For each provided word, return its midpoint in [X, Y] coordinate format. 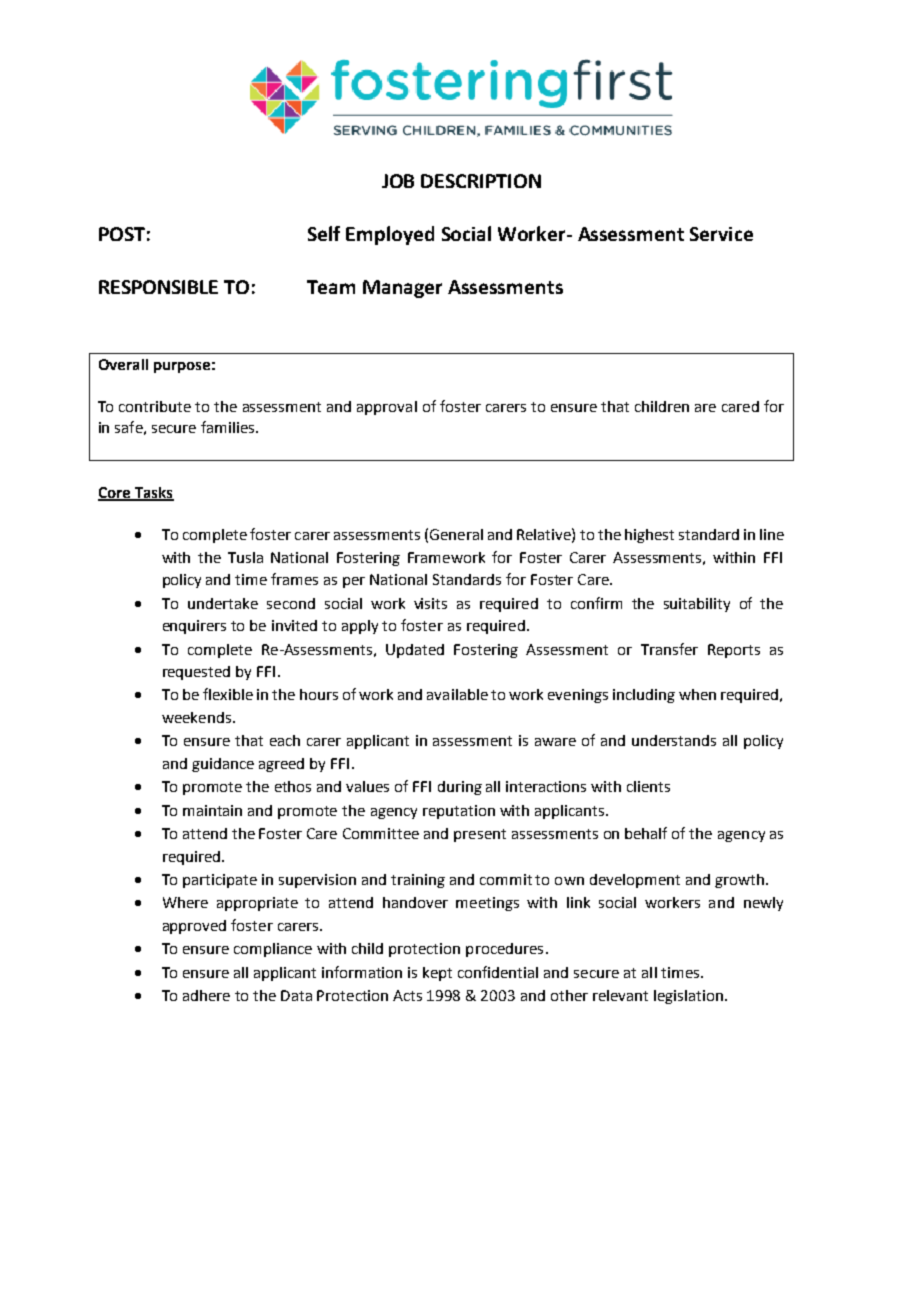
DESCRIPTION [481, 181]
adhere [206, 995]
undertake [223, 603]
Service [721, 234]
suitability [697, 605]
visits [430, 603]
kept [437, 974]
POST [122, 234]
